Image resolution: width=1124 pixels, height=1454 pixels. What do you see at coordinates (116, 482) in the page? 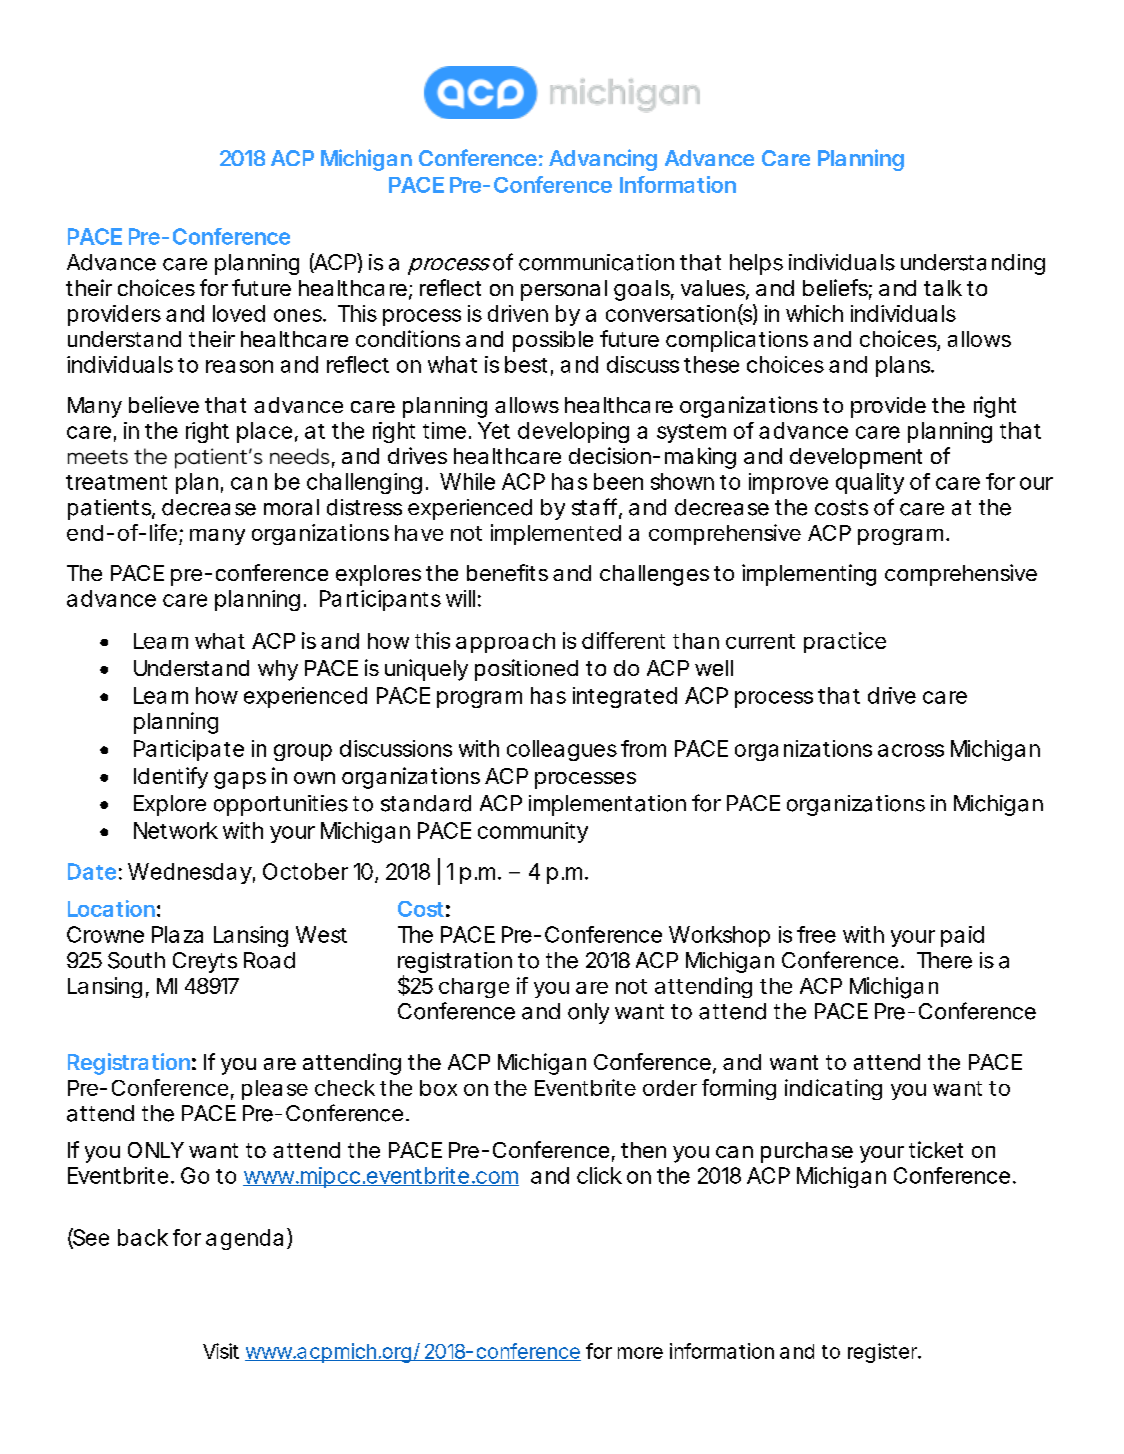
I see `treatment` at bounding box center [116, 482].
